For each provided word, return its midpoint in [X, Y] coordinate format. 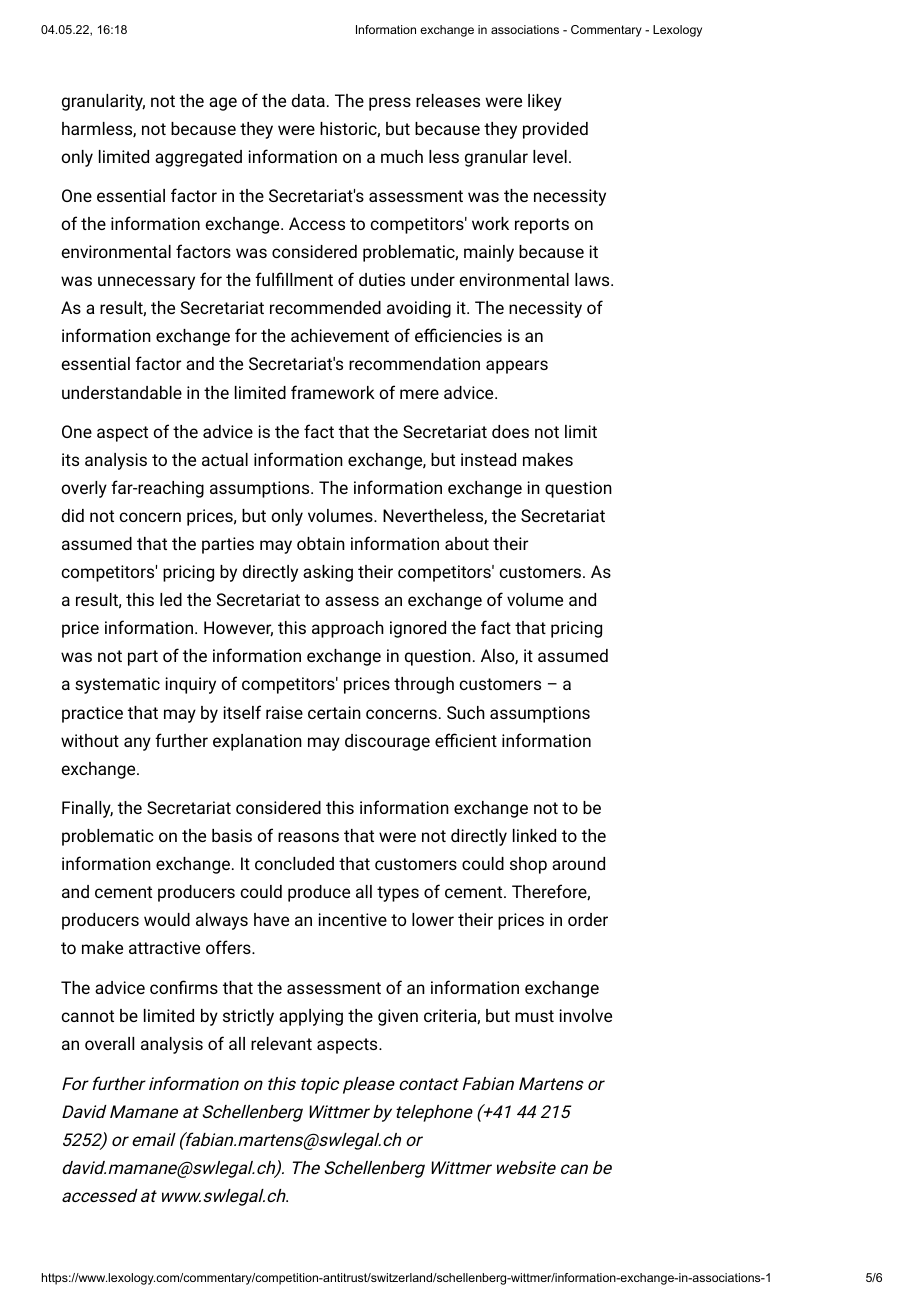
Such [466, 712]
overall [109, 1043]
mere [419, 394]
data [308, 100]
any [137, 744]
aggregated [198, 158]
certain [334, 712]
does [510, 431]
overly [84, 489]
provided [555, 130]
